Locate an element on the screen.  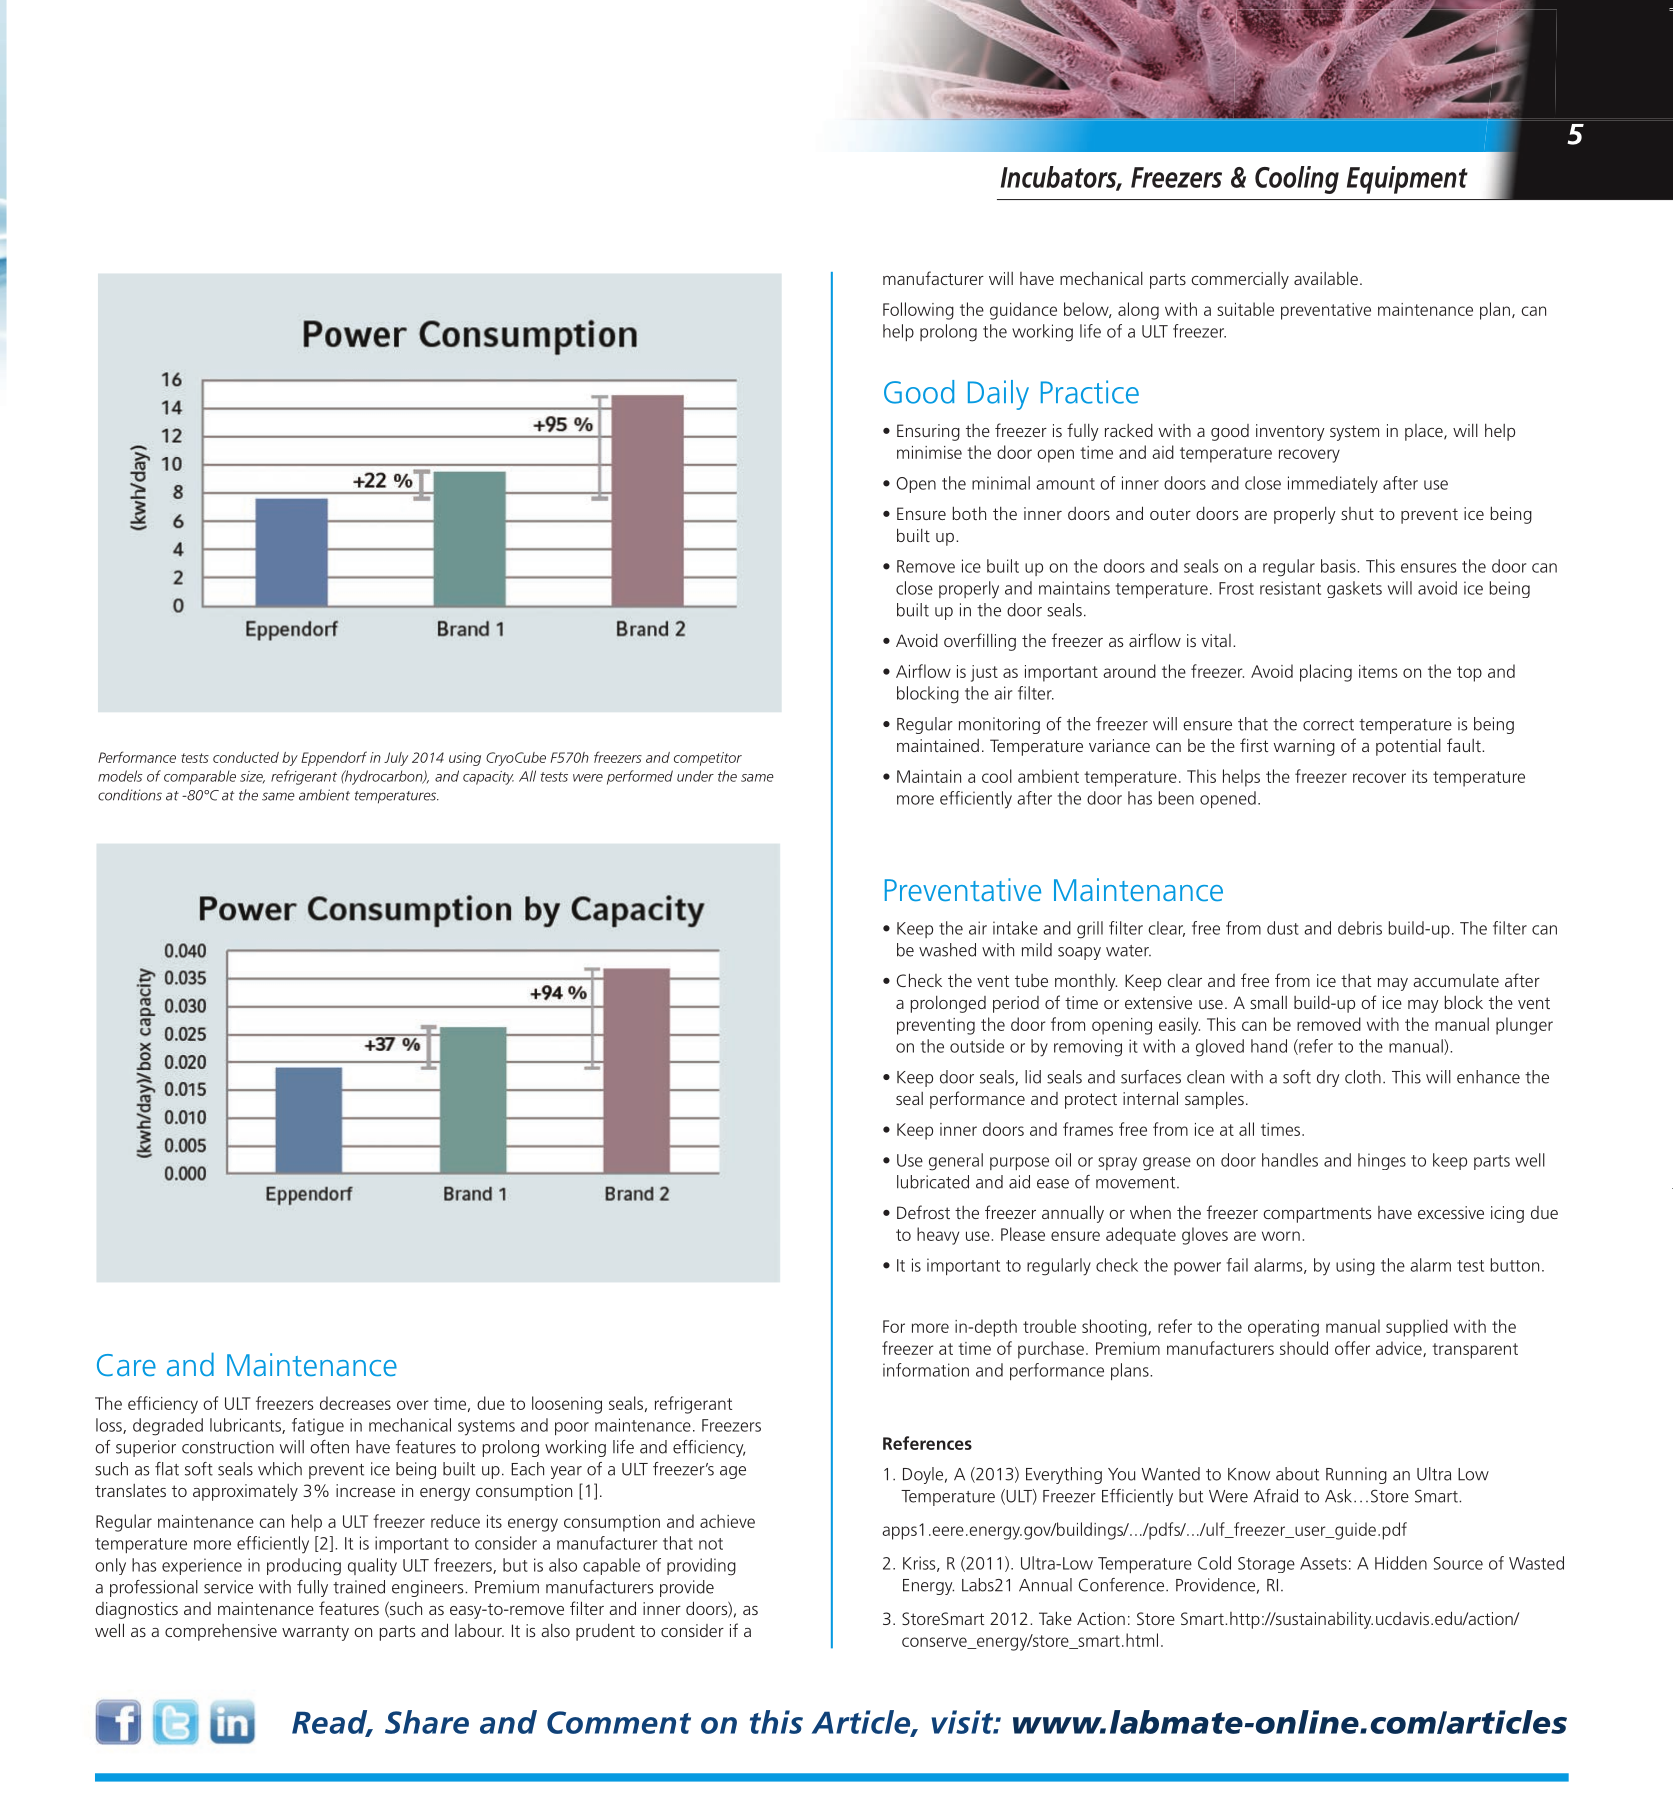
conducted is located at coordinates (246, 757).
